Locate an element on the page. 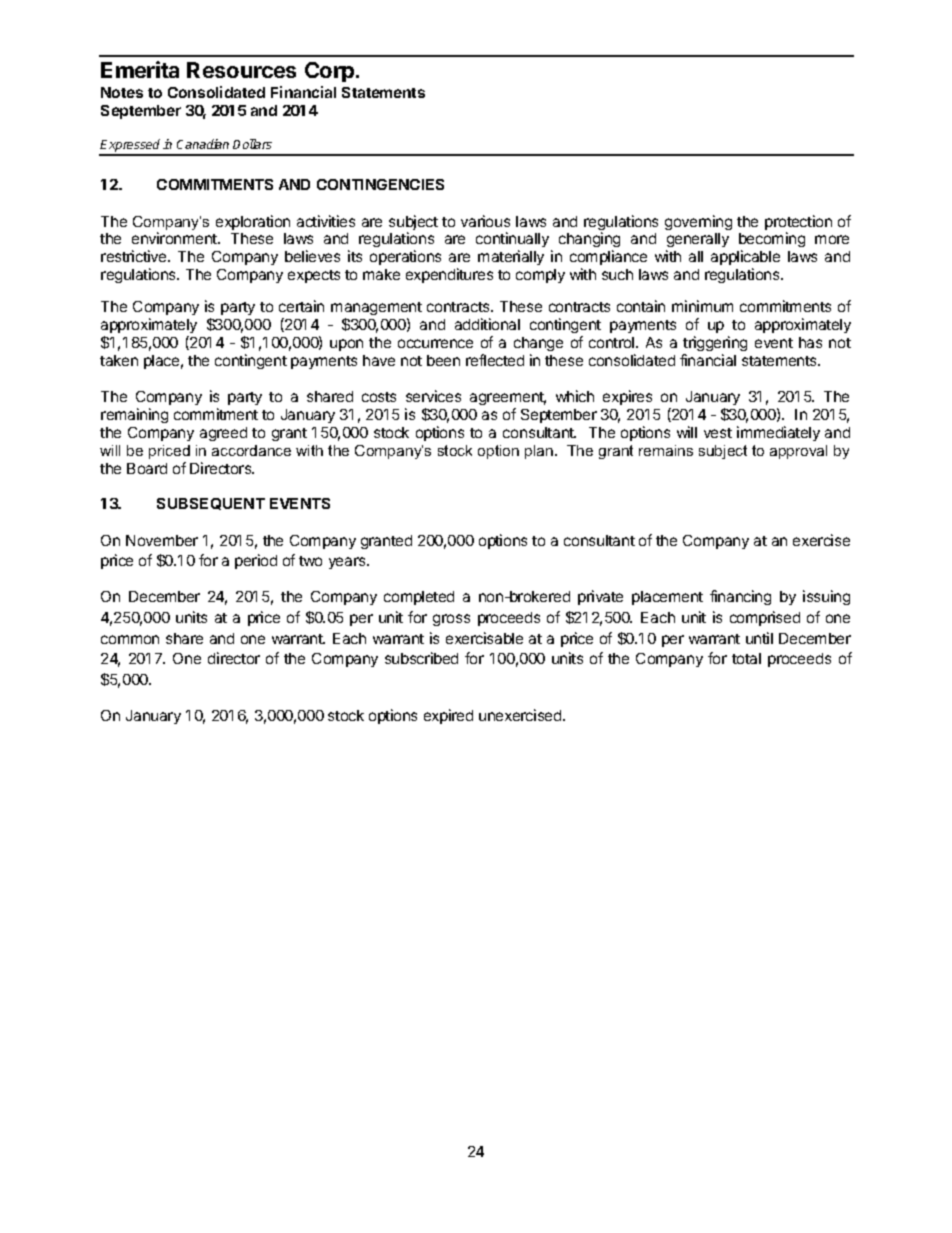 The height and width of the document is (1233, 952). common is located at coordinates (130, 639).
